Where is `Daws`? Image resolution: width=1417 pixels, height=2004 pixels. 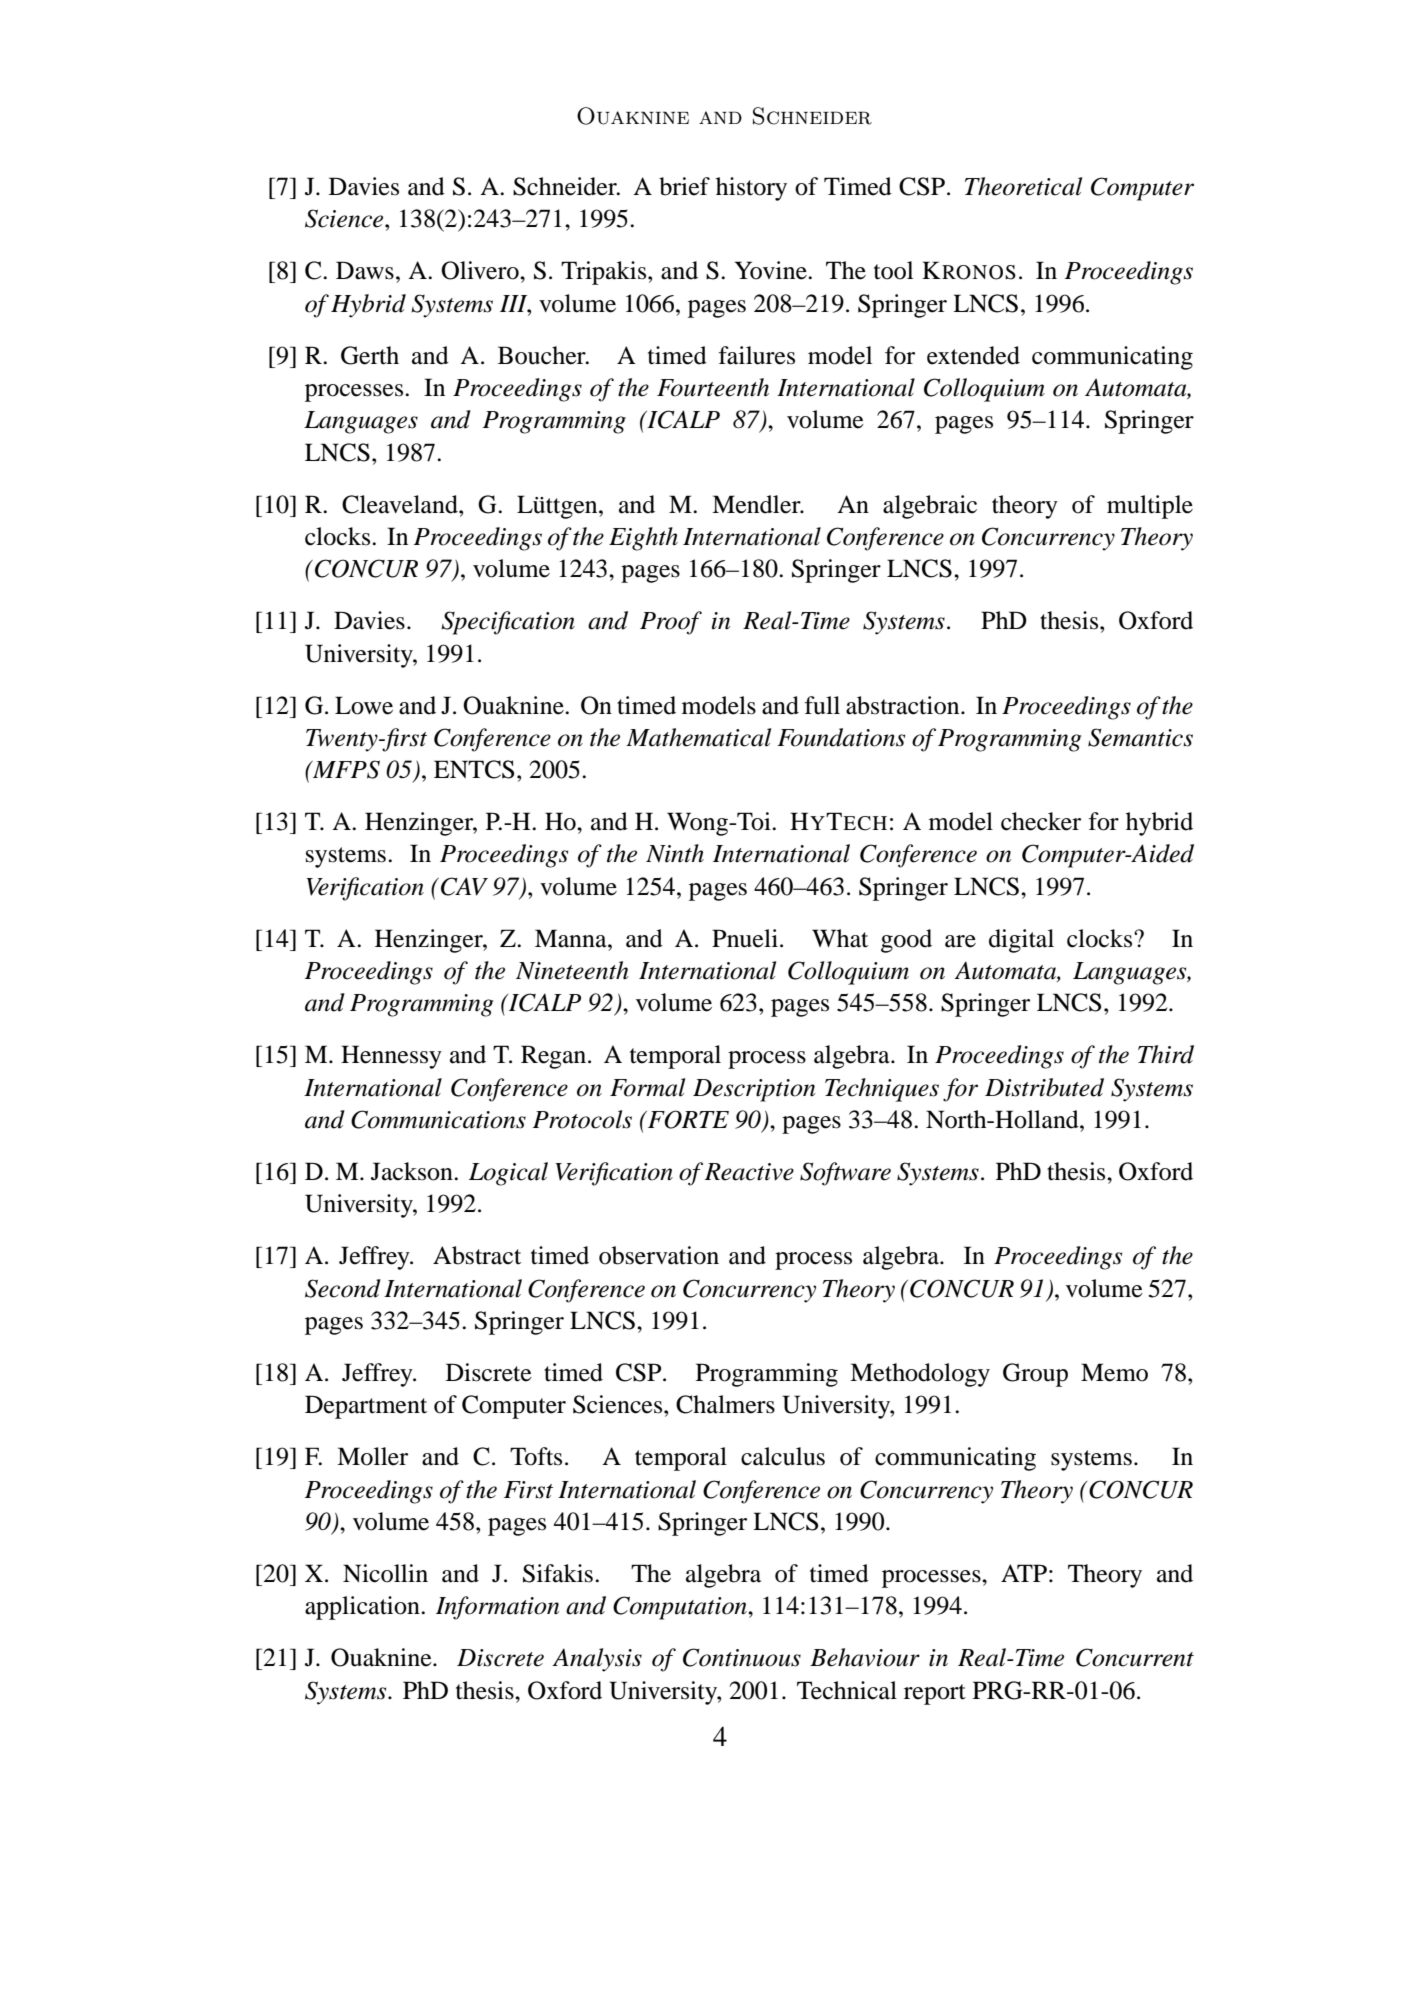 Daws is located at coordinates (365, 270).
